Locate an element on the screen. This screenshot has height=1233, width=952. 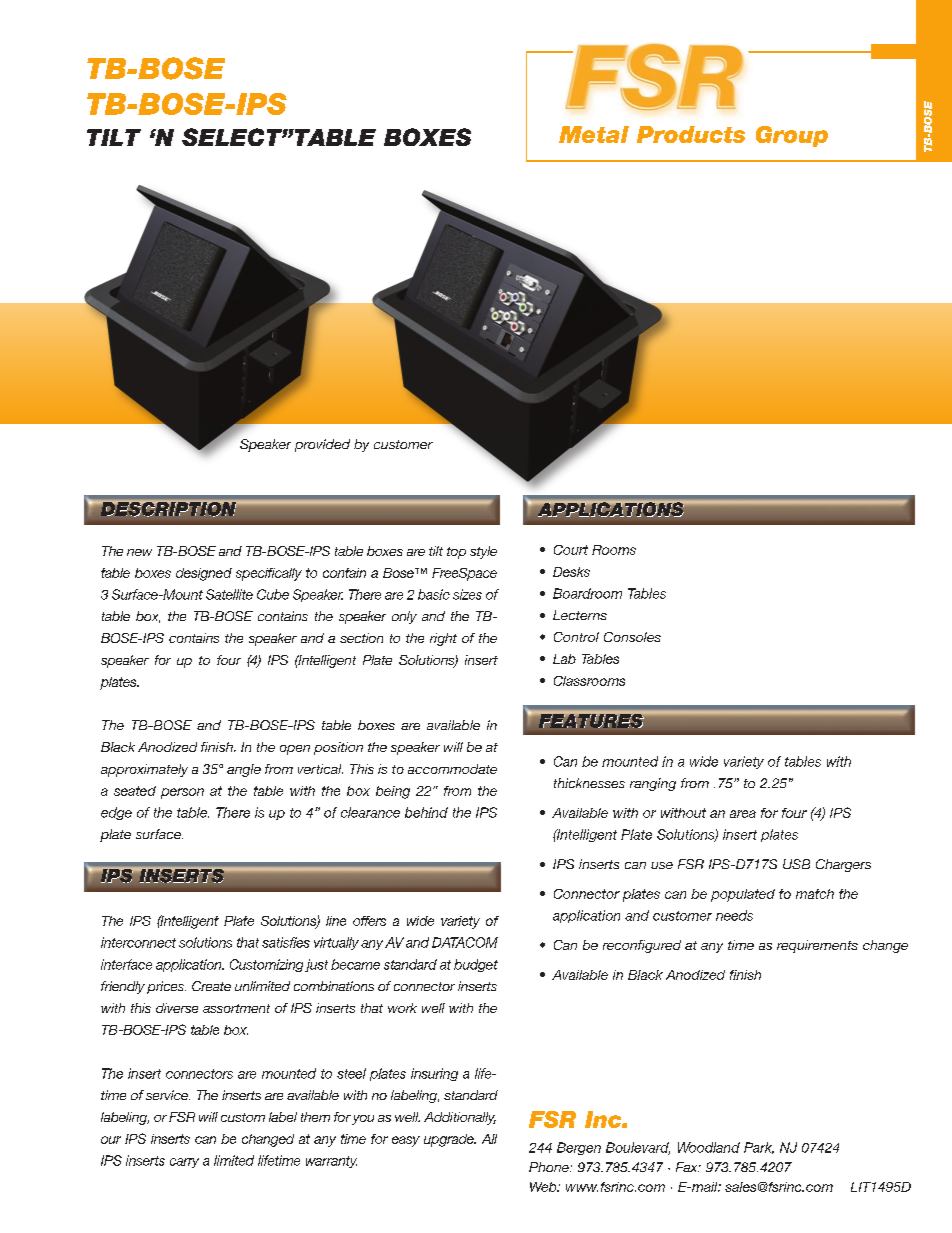
Consoles is located at coordinates (632, 637).
